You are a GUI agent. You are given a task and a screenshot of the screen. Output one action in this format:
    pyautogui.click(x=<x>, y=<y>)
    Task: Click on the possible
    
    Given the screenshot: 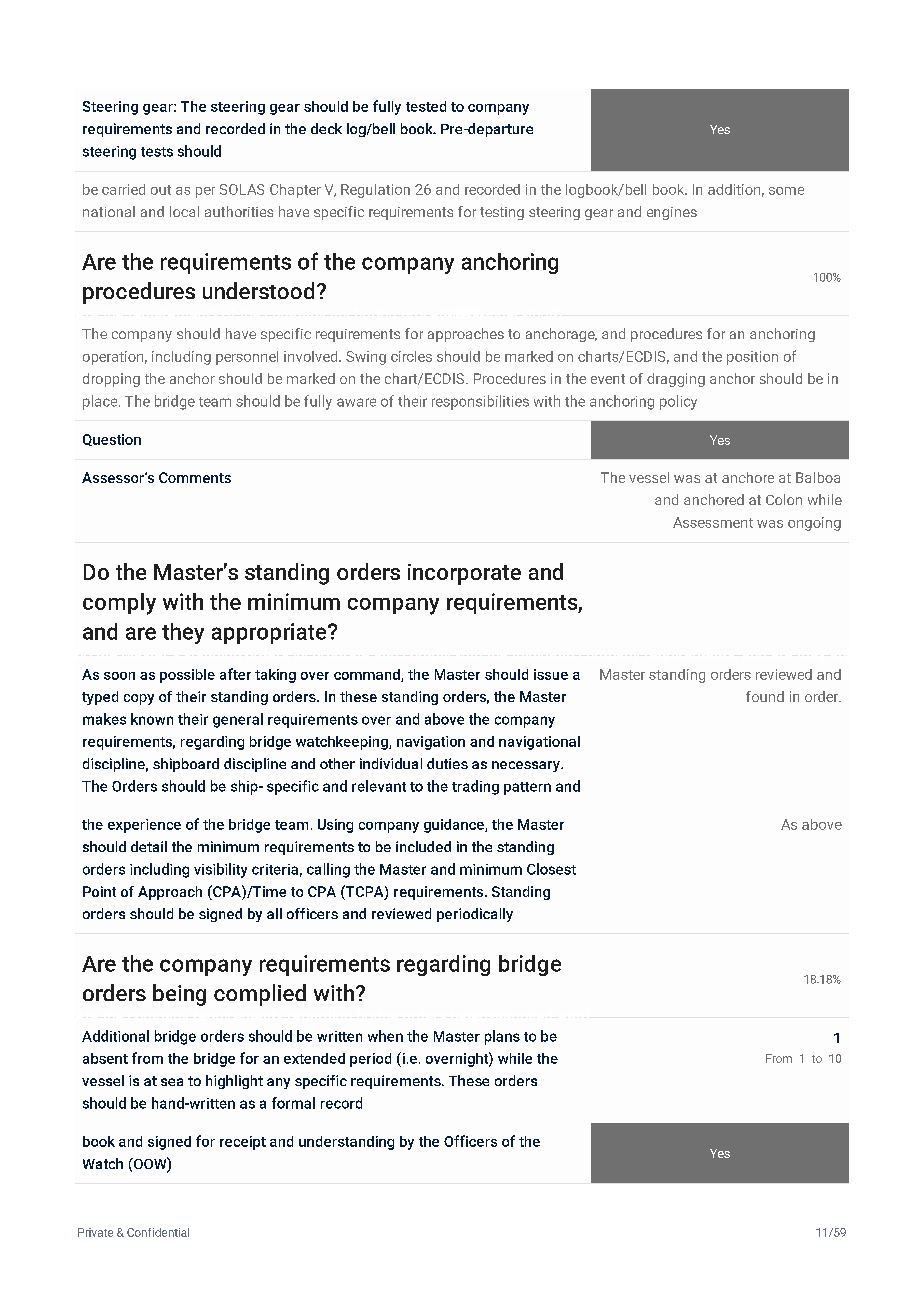 What is the action you would take?
    pyautogui.click(x=187, y=676)
